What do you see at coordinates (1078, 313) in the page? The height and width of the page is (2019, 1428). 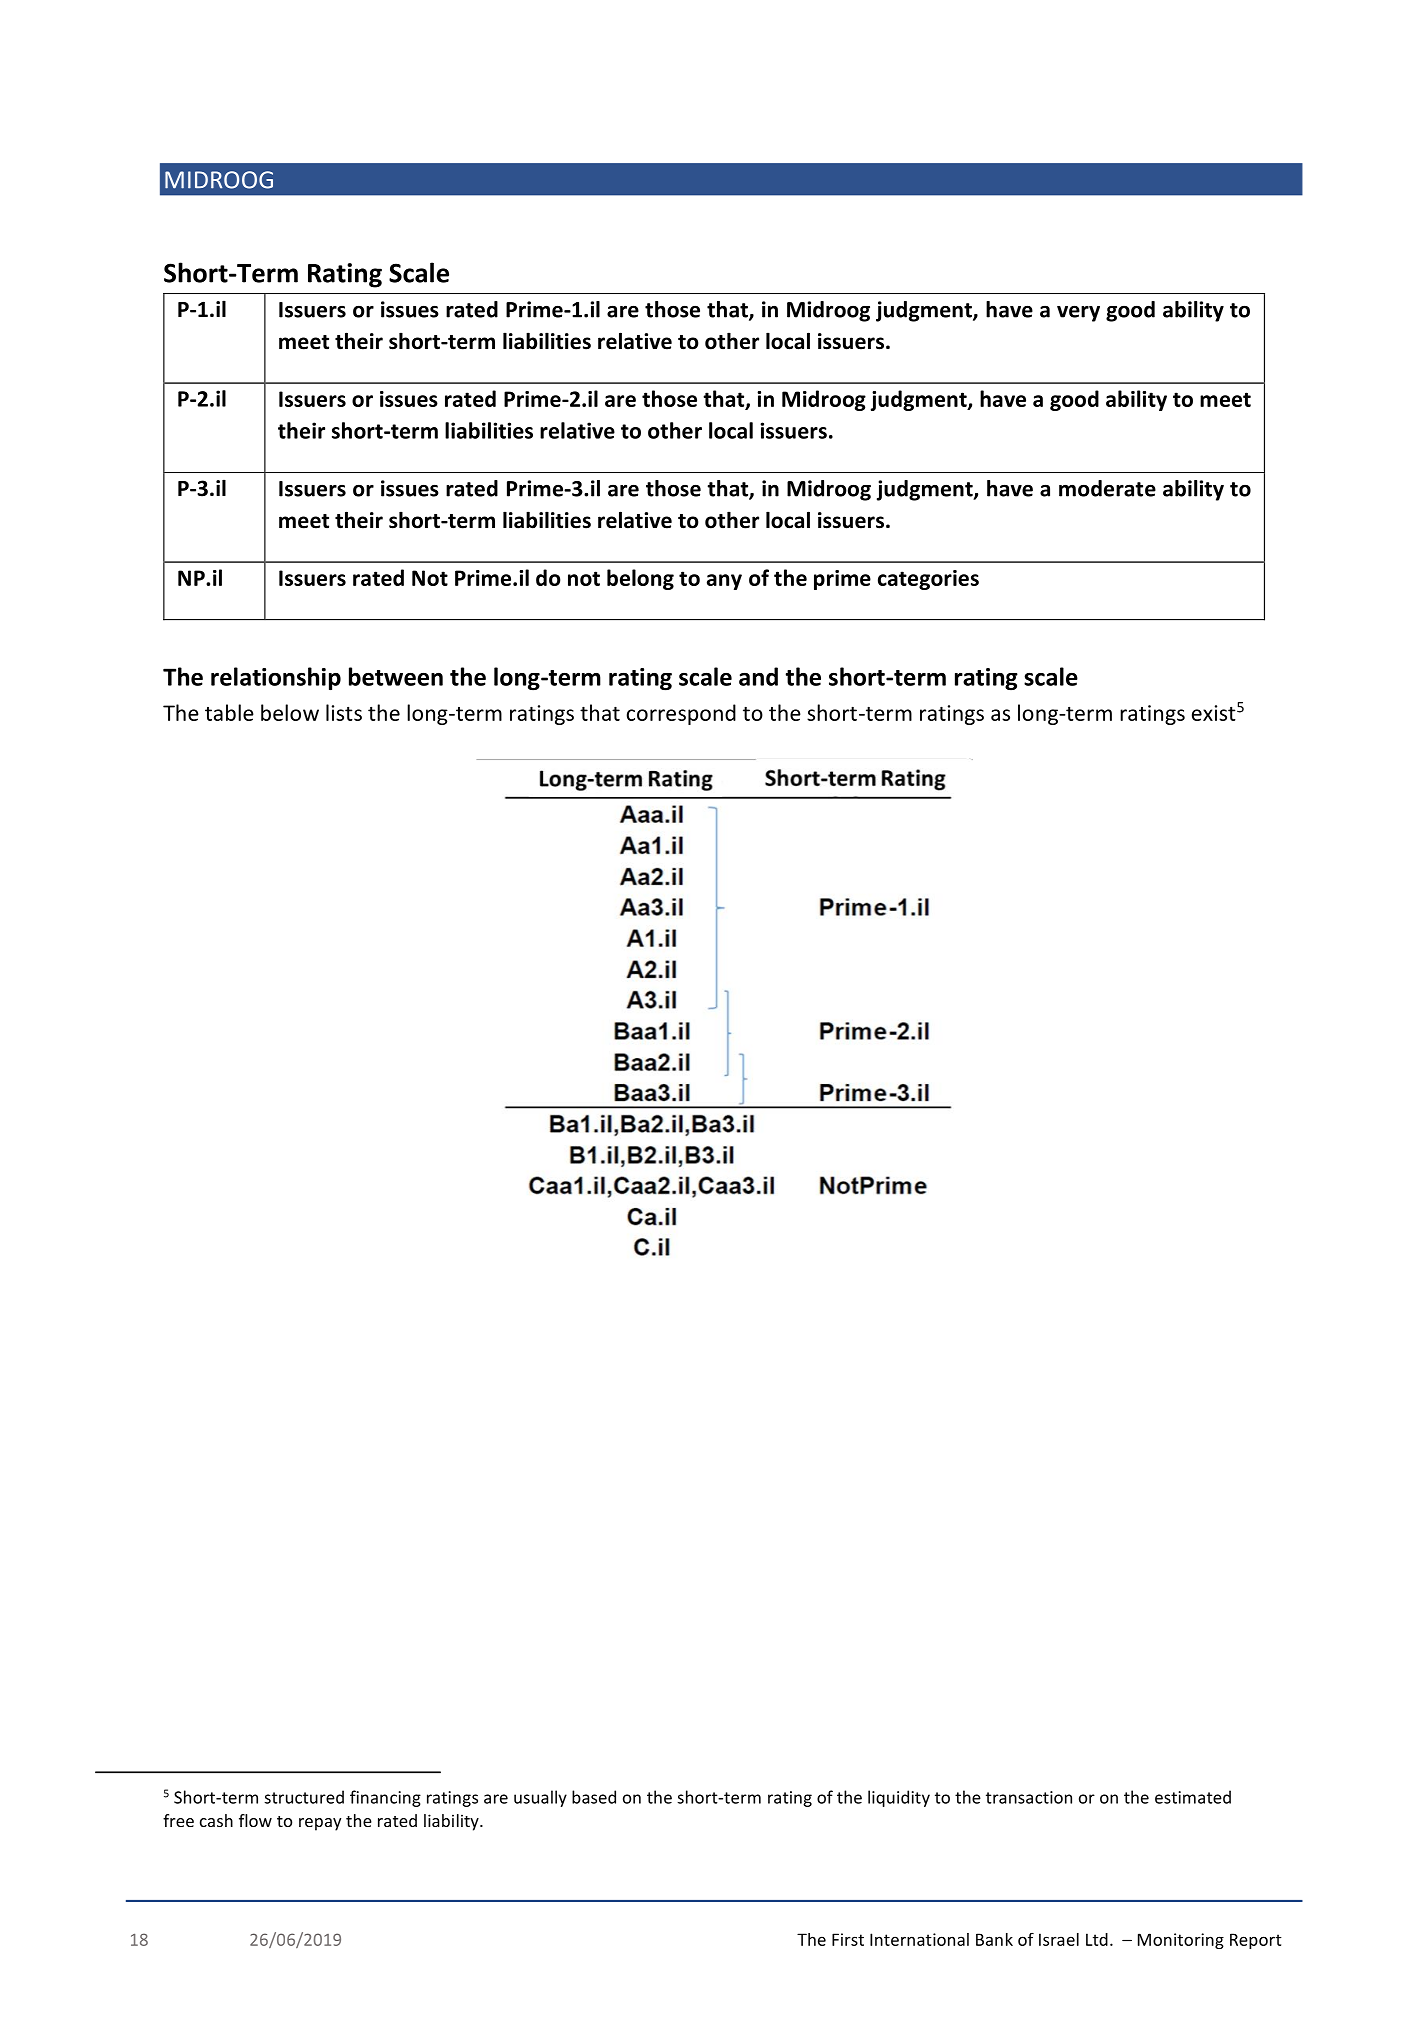 I see `very` at bounding box center [1078, 313].
